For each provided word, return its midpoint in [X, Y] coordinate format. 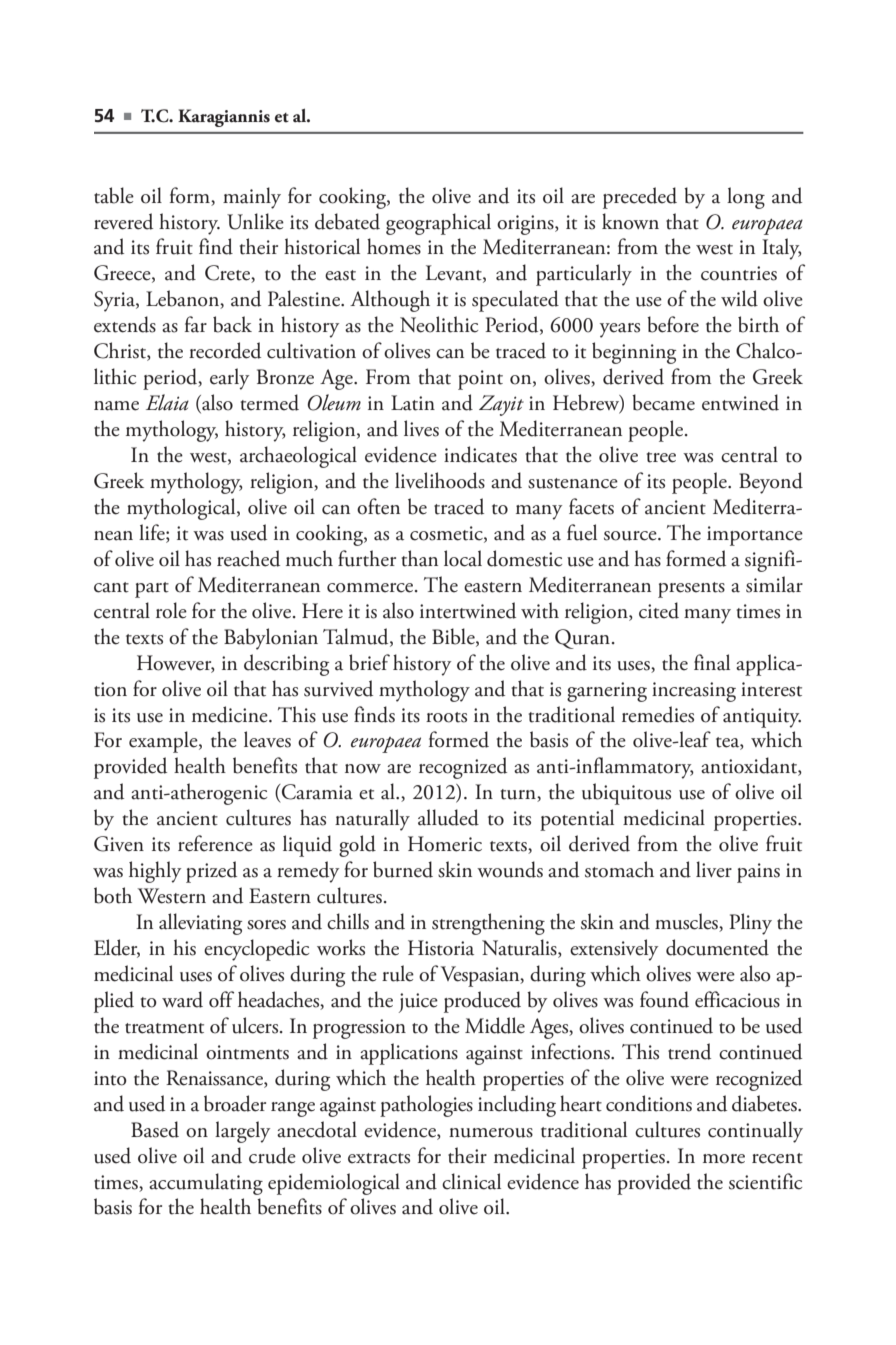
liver [714, 869]
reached [248, 558]
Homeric [445, 844]
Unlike [255, 221]
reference [215, 843]
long [746, 198]
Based [155, 1129]
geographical [438, 224]
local [463, 558]
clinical [471, 1181]
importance [755, 536]
